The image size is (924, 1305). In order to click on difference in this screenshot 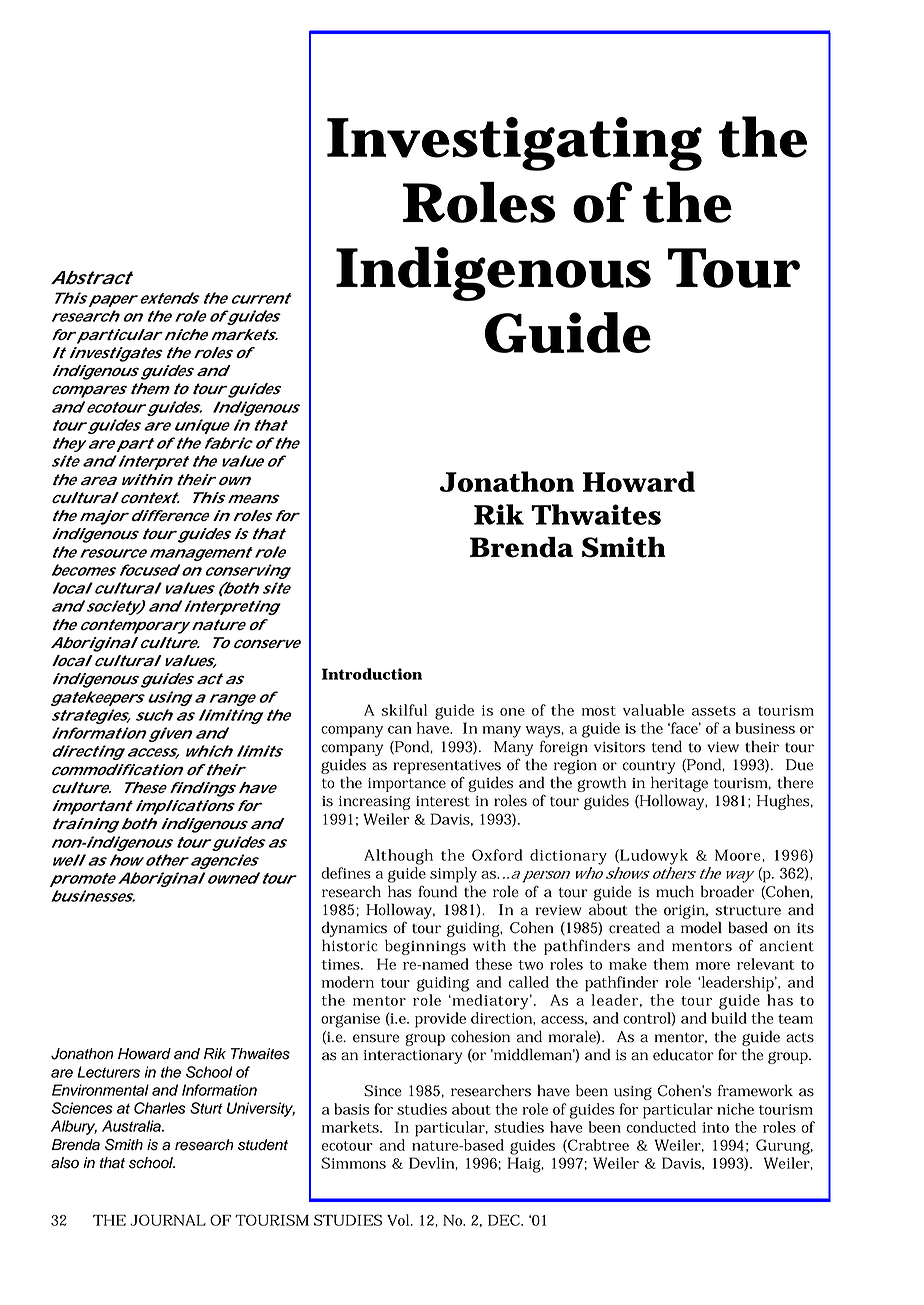, I will do `click(169, 516)`.
